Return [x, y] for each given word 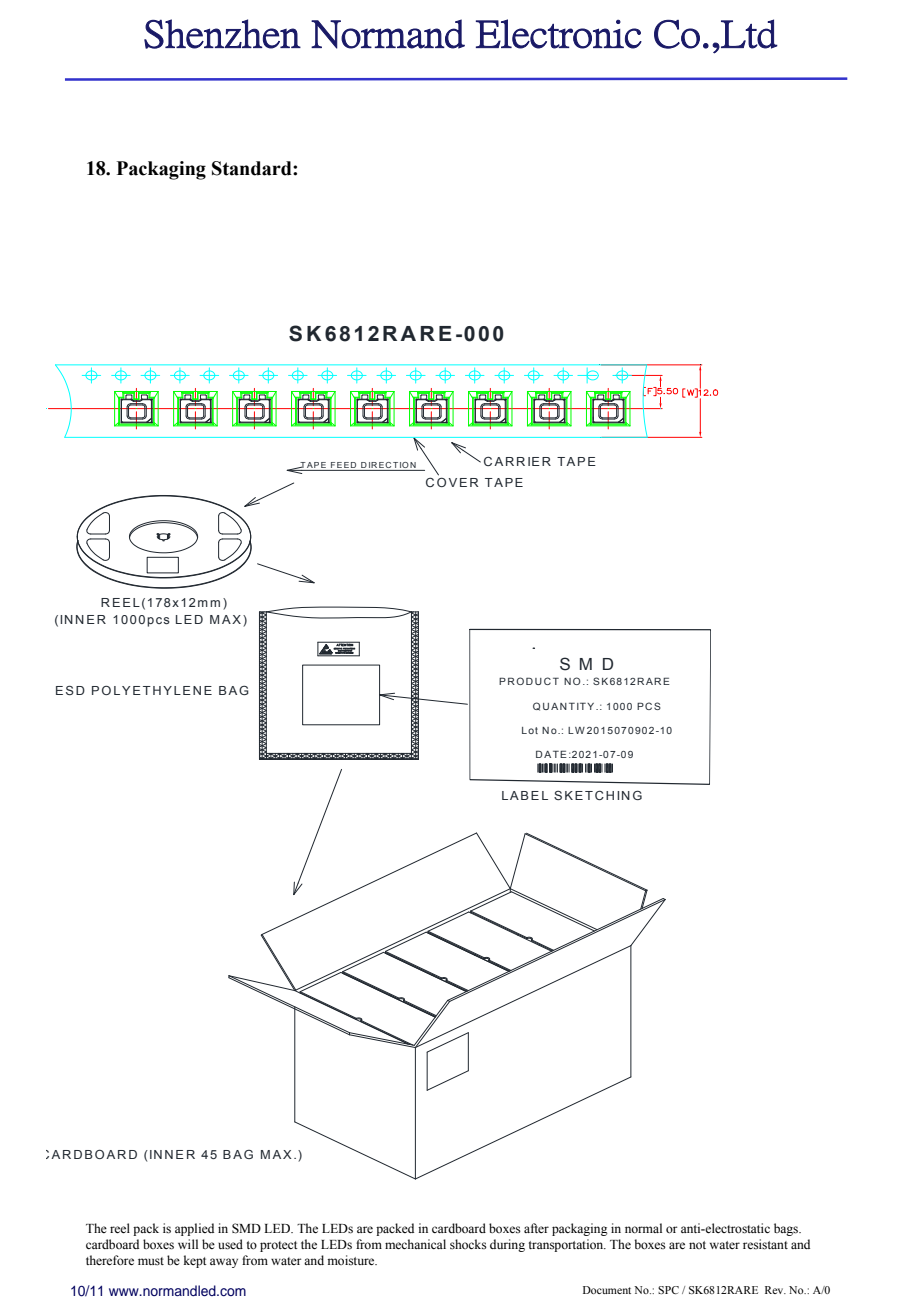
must [151, 1261]
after [536, 1228]
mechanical [415, 1244]
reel [120, 1228]
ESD [70, 690]
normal [643, 1228]
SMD [246, 1228]
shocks [468, 1244]
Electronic [559, 34]
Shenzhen [222, 34]
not [697, 1245]
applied [194, 1229]
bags [787, 1229]
